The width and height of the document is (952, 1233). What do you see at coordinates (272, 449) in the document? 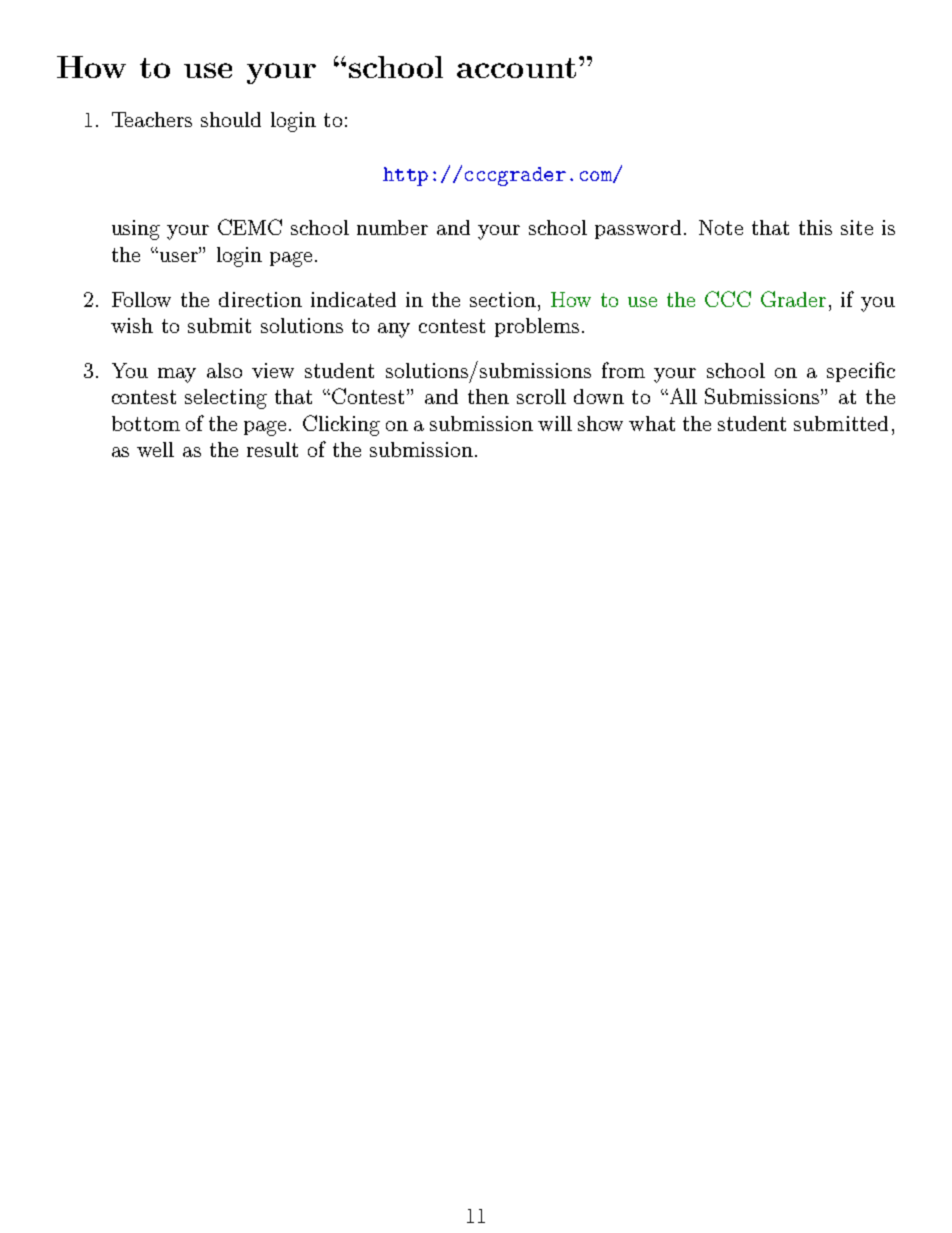
I see `result` at bounding box center [272, 449].
